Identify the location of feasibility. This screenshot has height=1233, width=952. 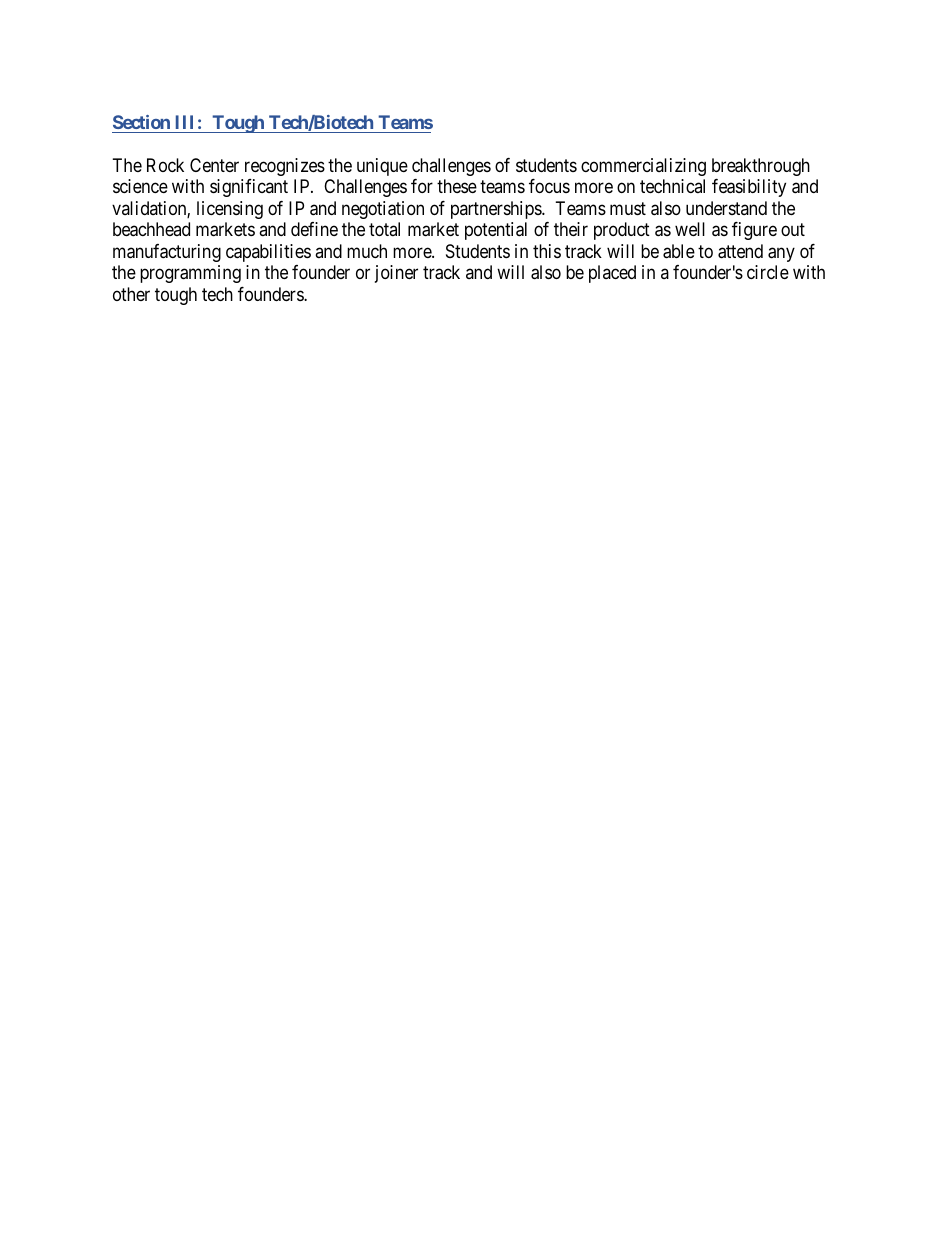
(749, 188).
